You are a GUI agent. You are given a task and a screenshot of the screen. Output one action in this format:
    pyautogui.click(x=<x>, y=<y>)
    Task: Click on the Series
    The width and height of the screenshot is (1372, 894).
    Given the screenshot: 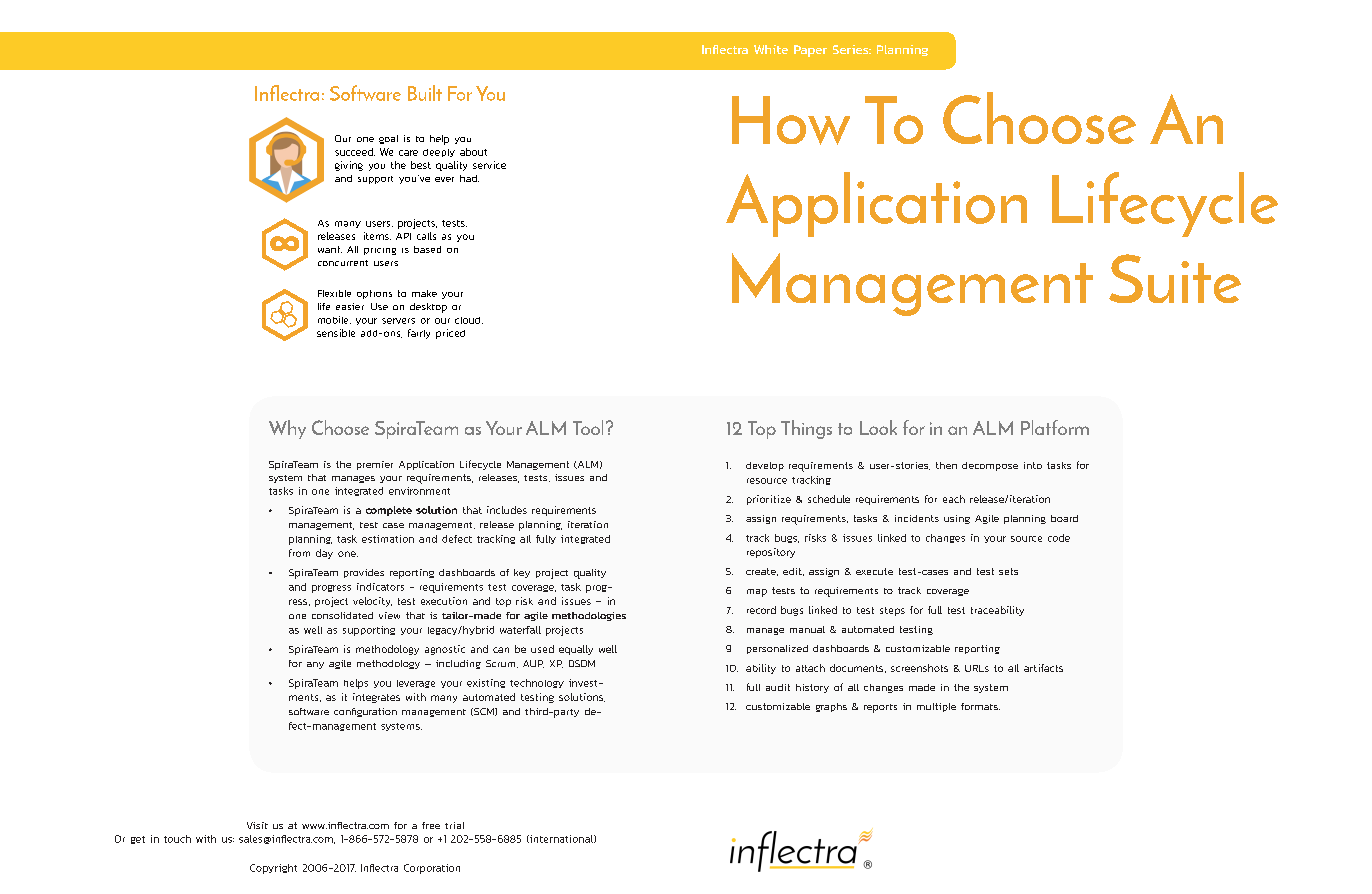 What is the action you would take?
    pyautogui.click(x=852, y=49)
